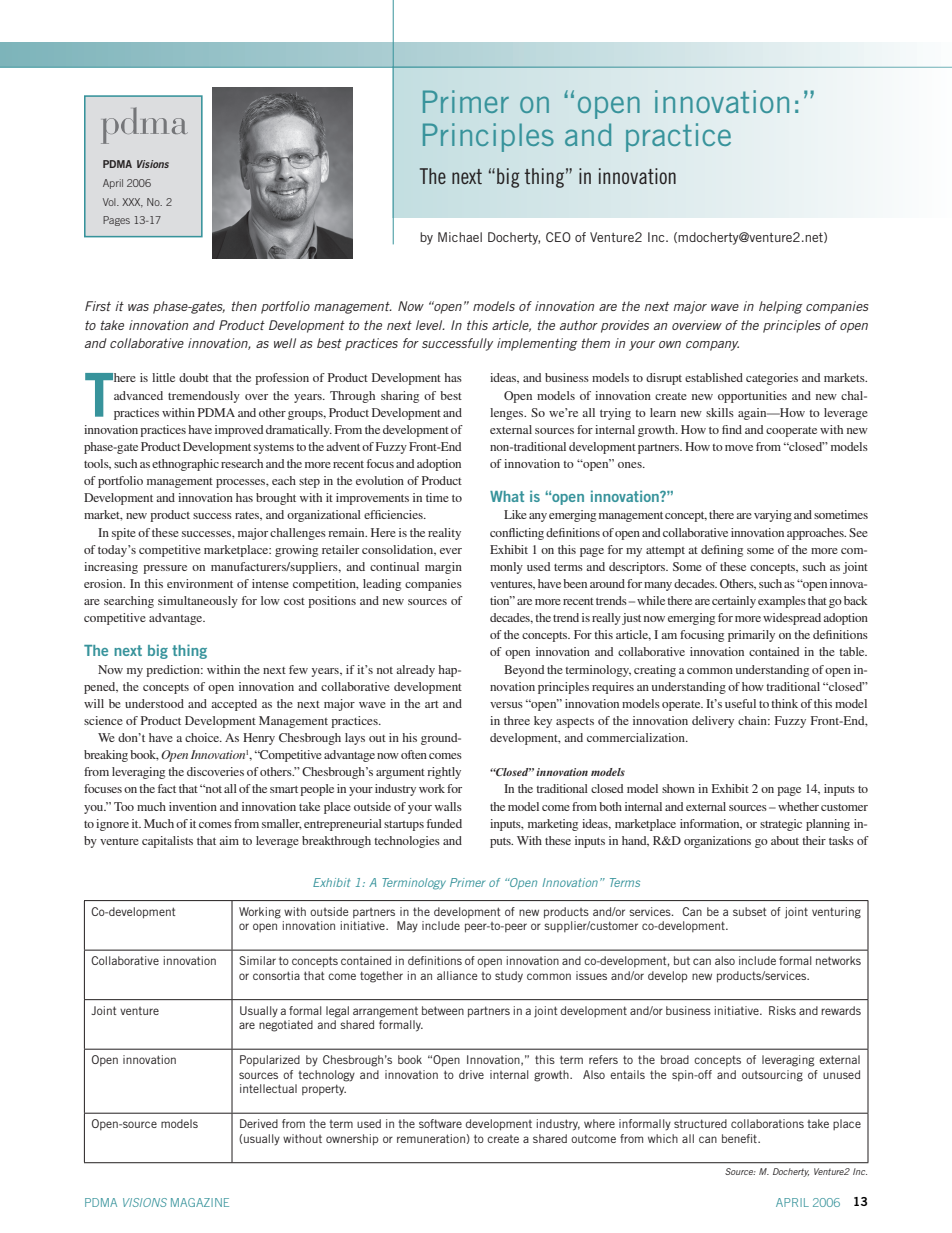  Describe the element at coordinates (781, 307) in the document. I see `helping` at that location.
